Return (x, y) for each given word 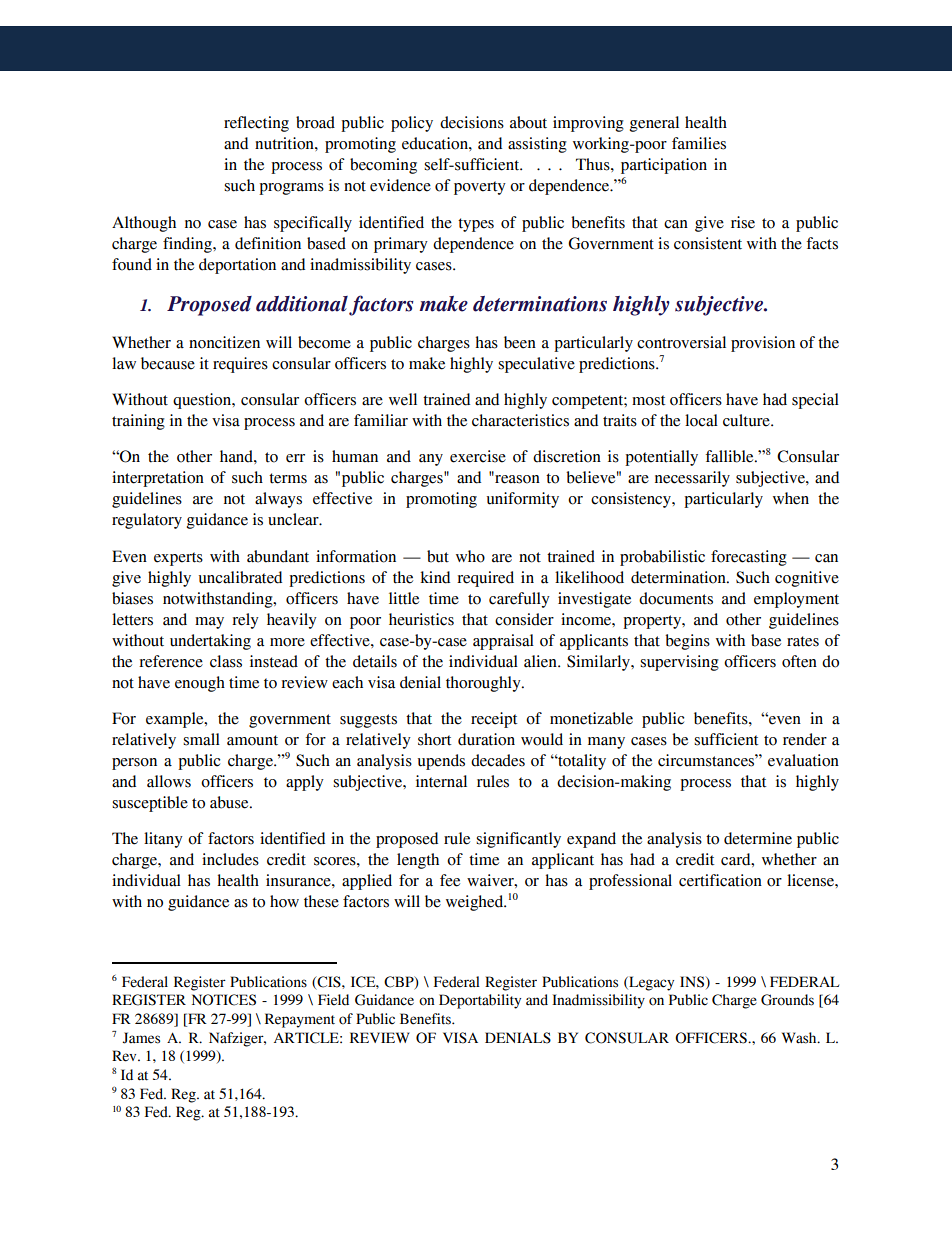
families (699, 143)
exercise (478, 456)
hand (237, 456)
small (201, 739)
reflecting (256, 124)
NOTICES (224, 1000)
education (436, 143)
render (805, 739)
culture (747, 420)
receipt (494, 720)
